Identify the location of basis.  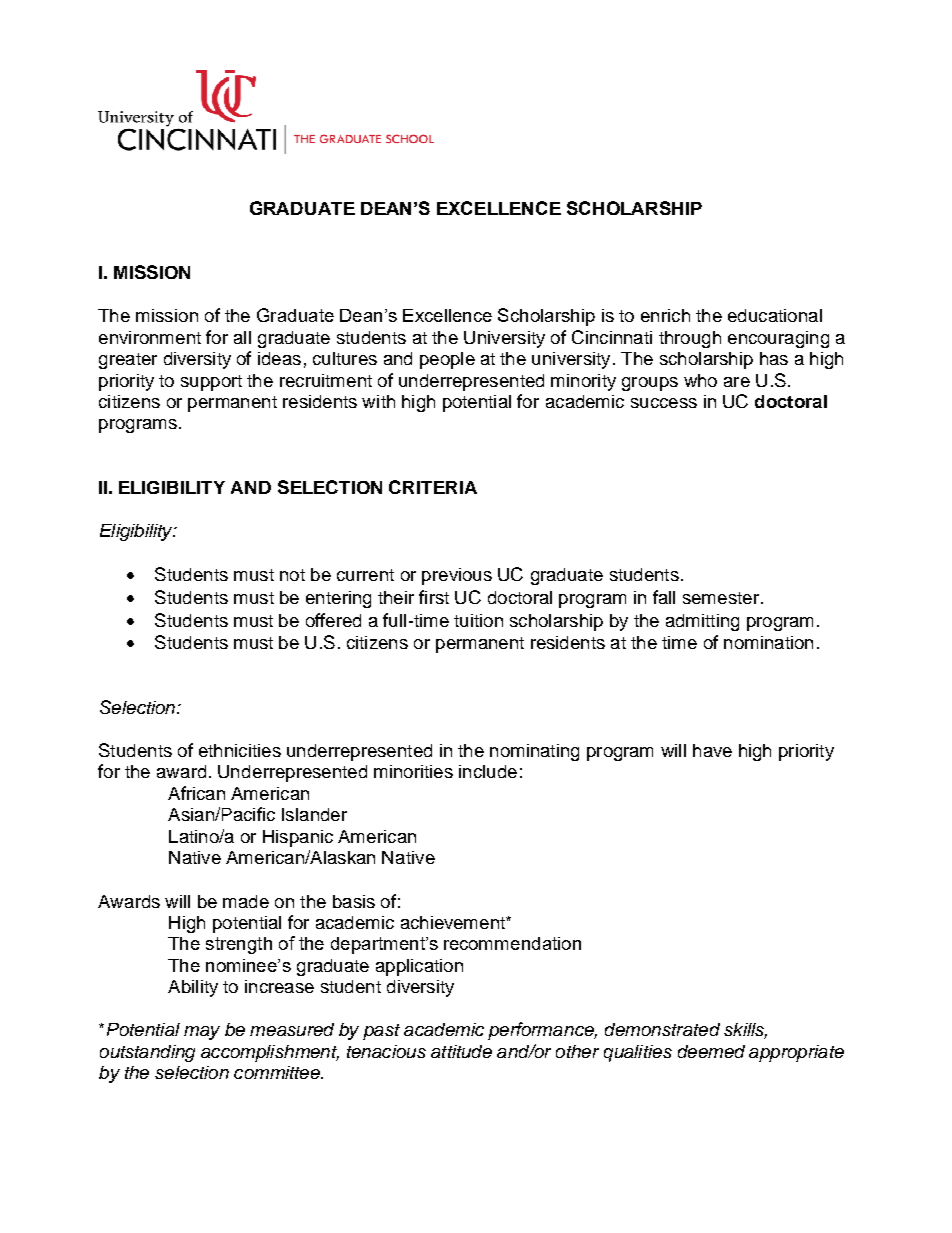
(354, 901).
